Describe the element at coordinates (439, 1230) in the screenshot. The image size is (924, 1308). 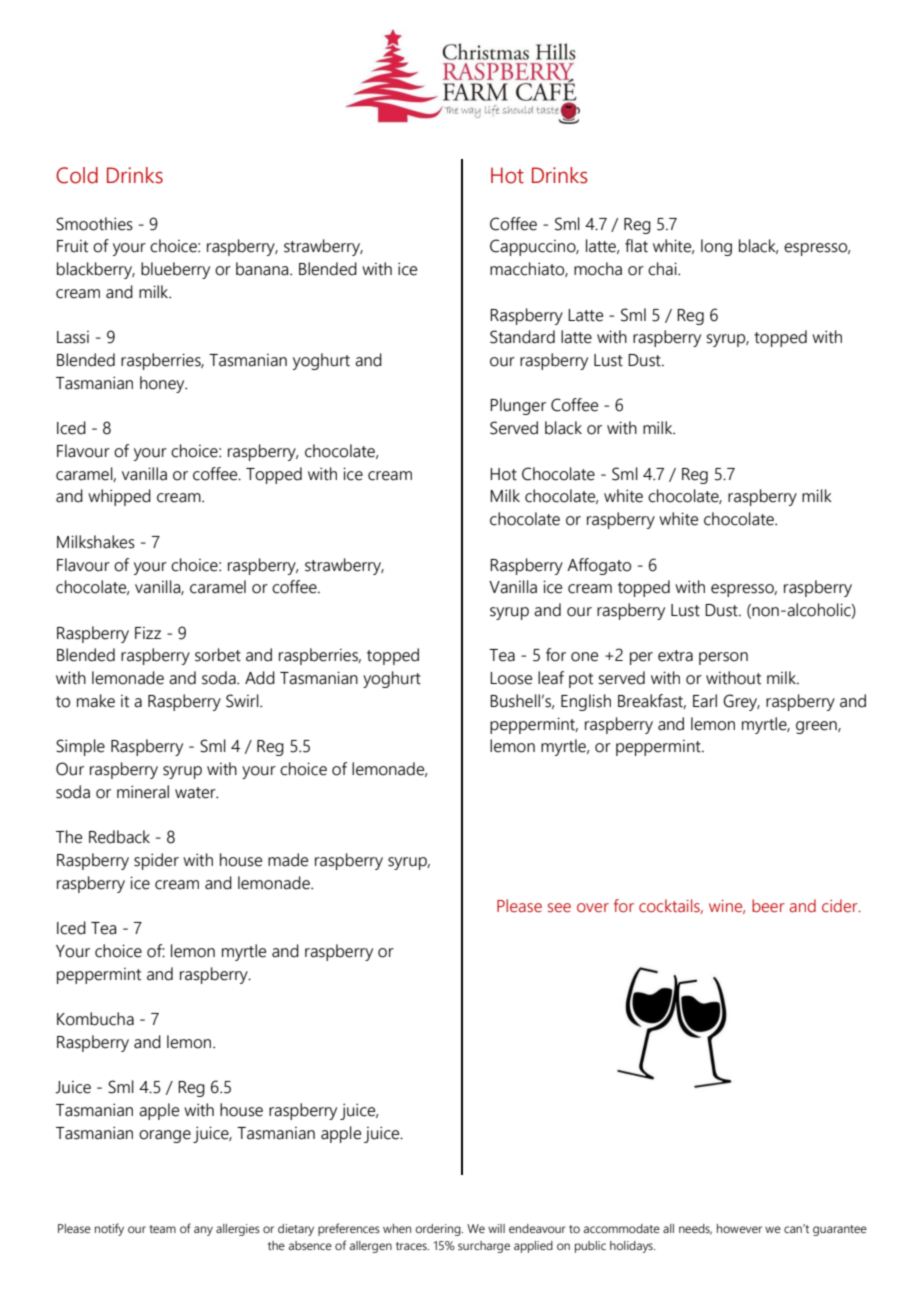
I see `ordering` at that location.
